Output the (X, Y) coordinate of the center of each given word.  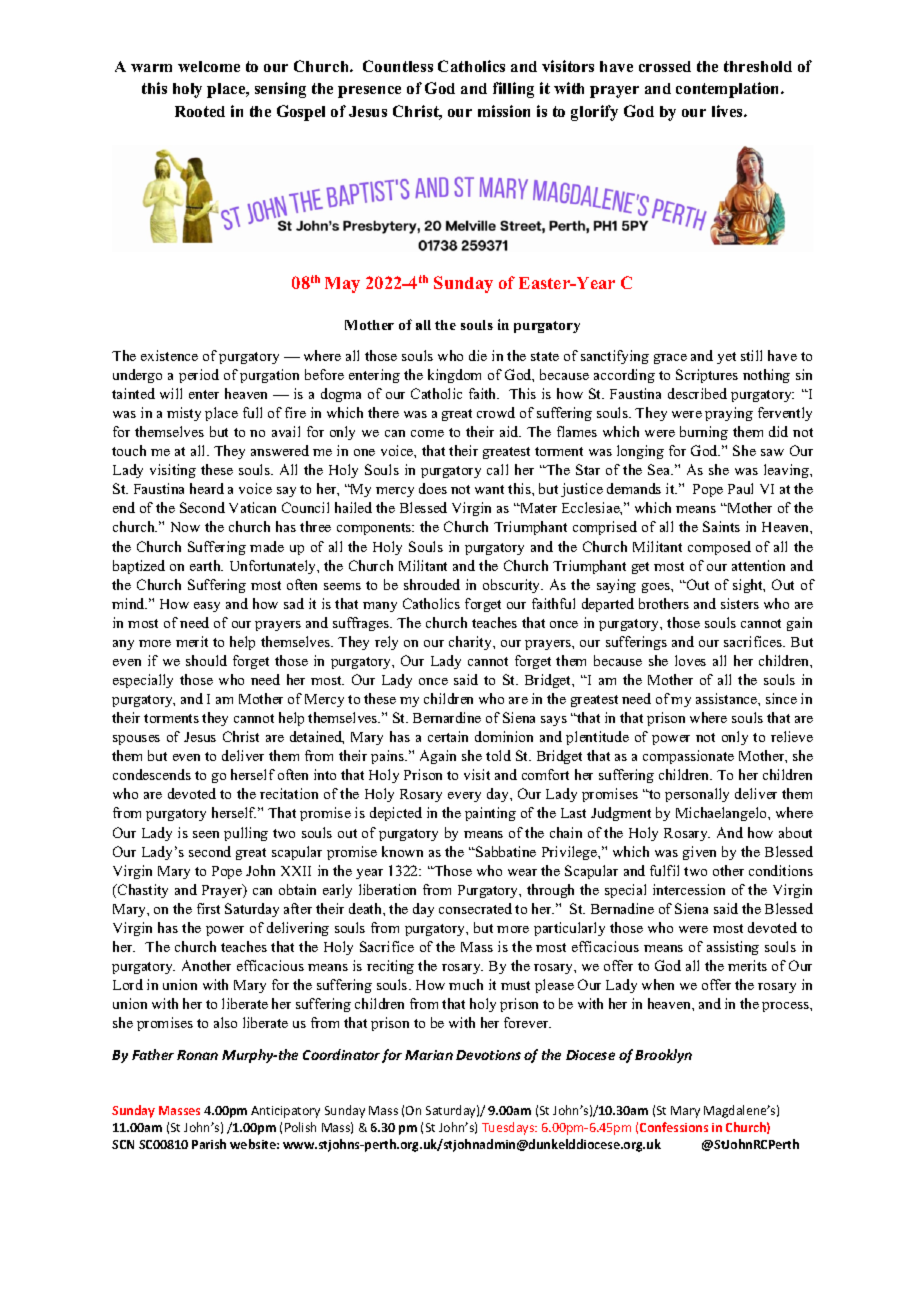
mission (504, 111)
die (478, 355)
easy (207, 607)
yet (726, 358)
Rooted (200, 111)
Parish (209, 1144)
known (402, 851)
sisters (740, 603)
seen (206, 834)
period (199, 376)
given (699, 853)
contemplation (729, 90)
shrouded (432, 584)
